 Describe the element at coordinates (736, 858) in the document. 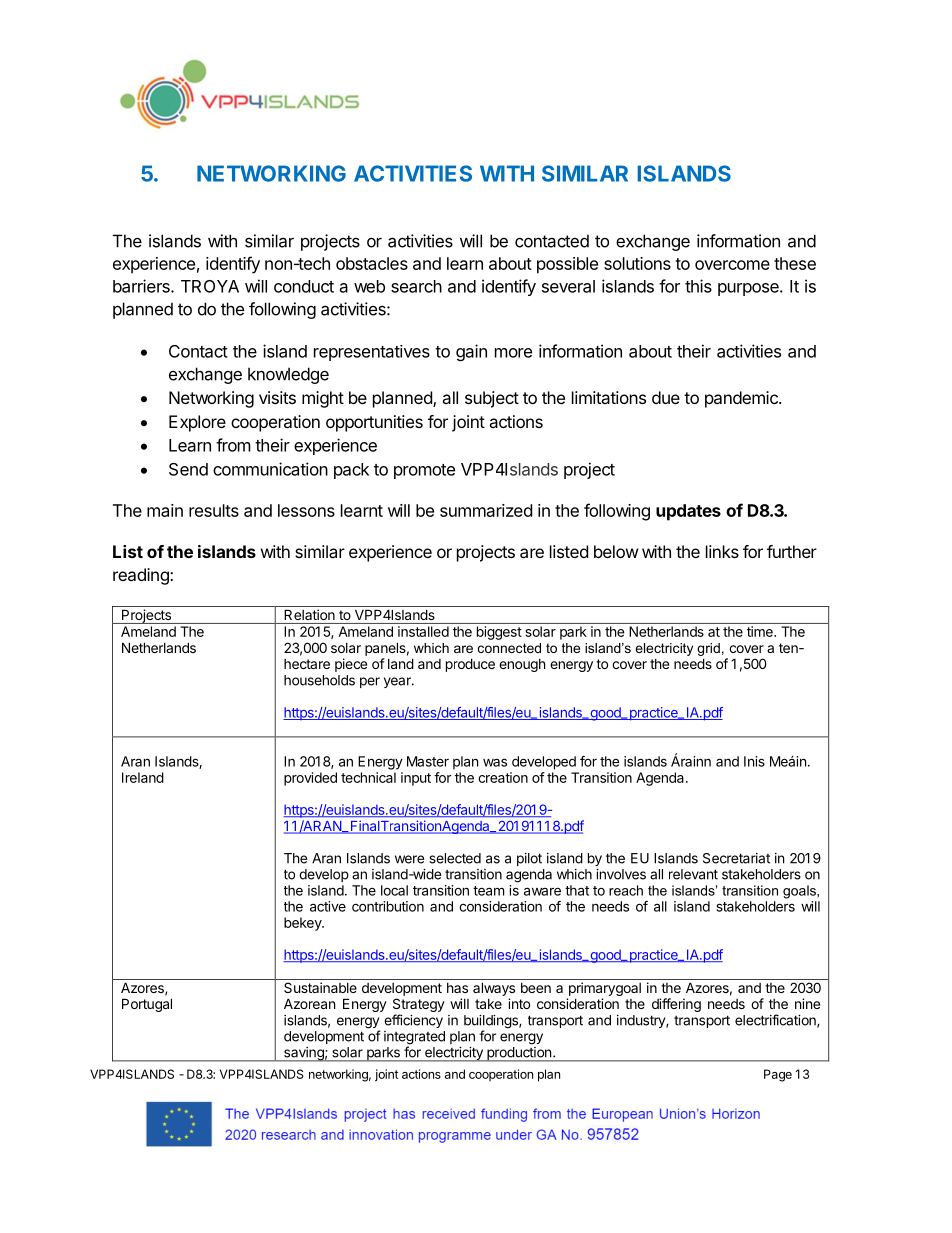

I see `Secretariat` at that location.
